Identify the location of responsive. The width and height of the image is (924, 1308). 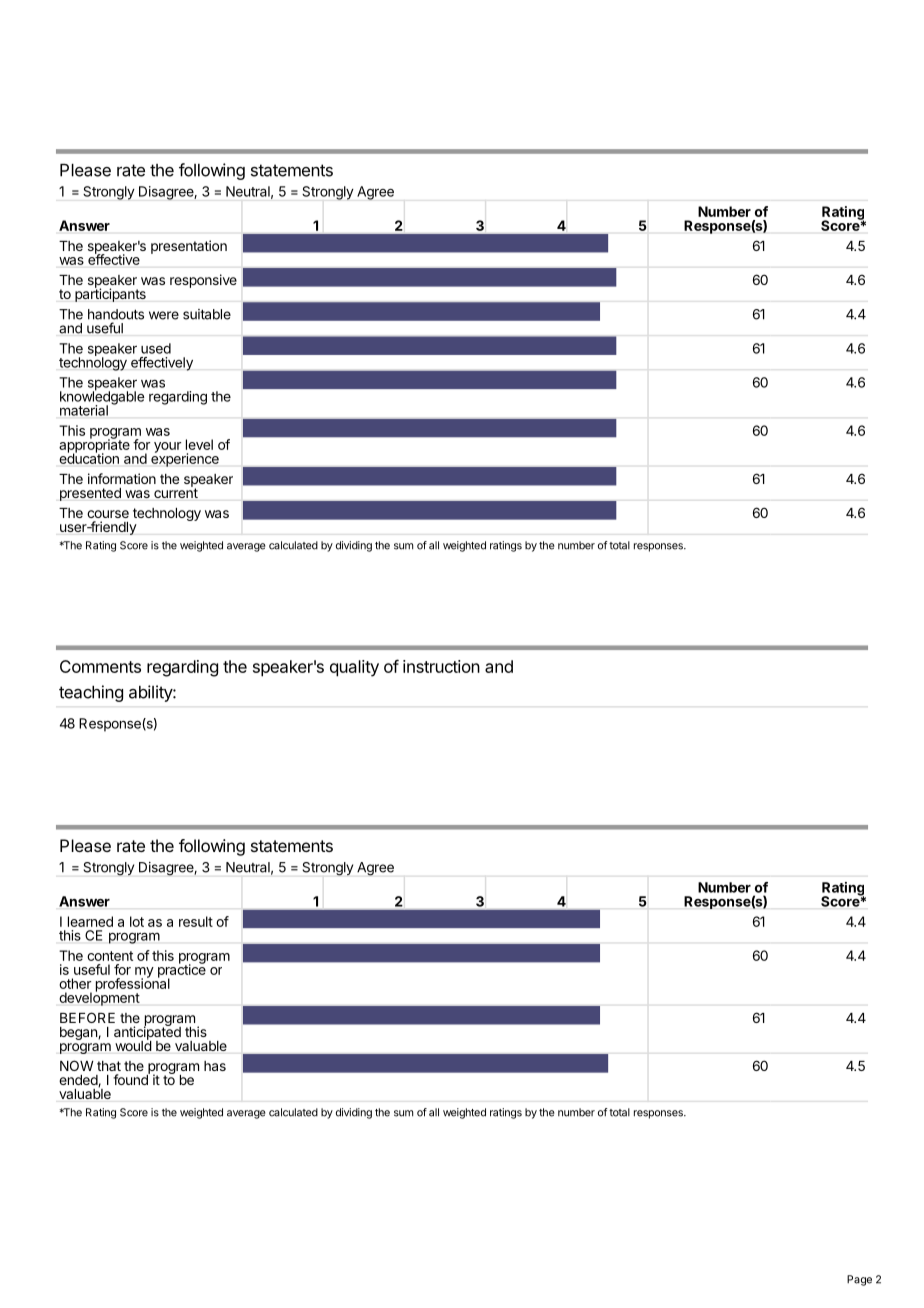
(203, 281).
